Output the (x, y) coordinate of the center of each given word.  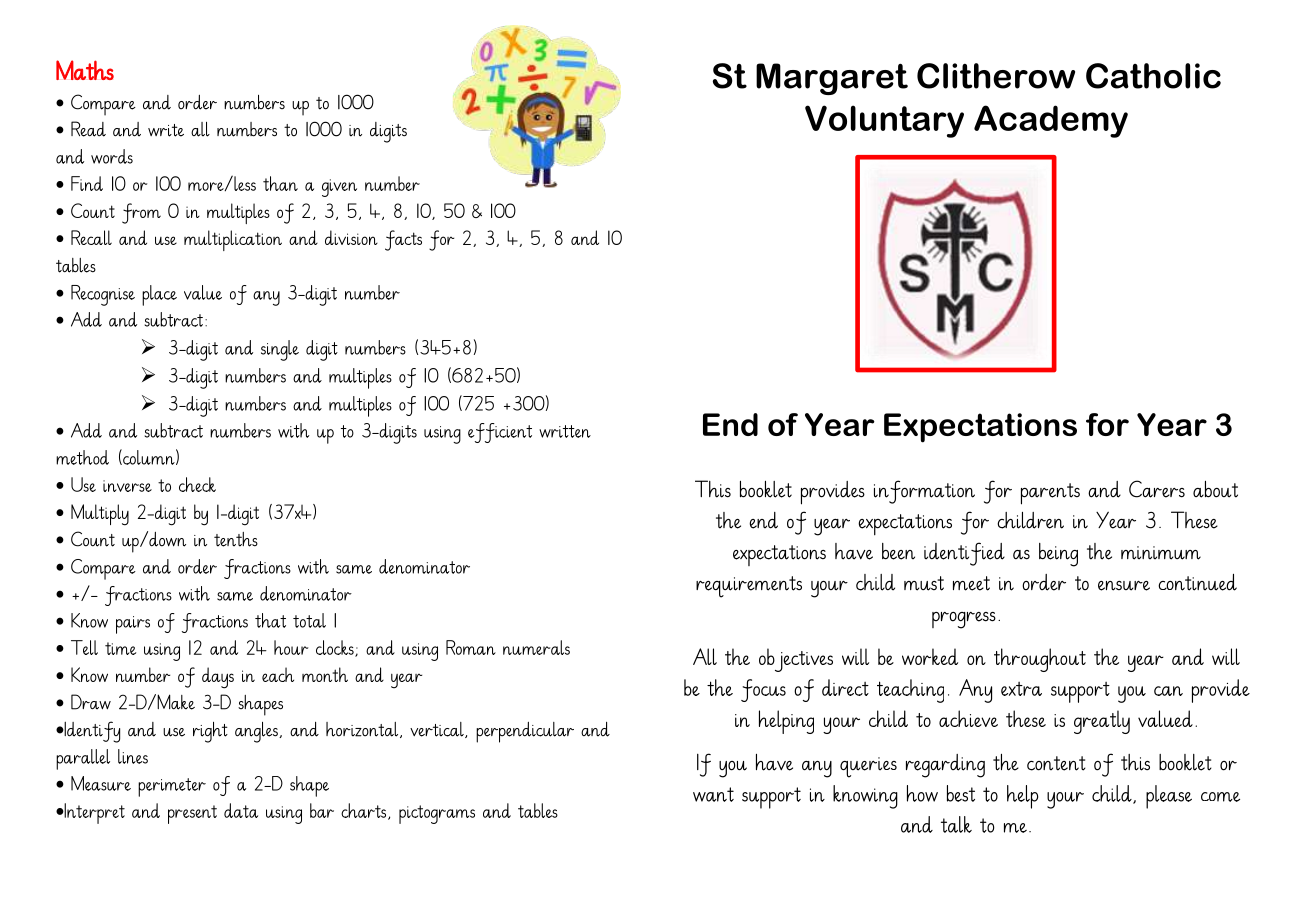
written (565, 431)
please (1169, 797)
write (166, 130)
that (270, 620)
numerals (536, 647)
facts (403, 240)
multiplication (233, 240)
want (713, 794)
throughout (1040, 660)
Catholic (1153, 76)
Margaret (832, 79)
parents (1050, 494)
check (197, 484)
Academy (1051, 121)
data (241, 810)
